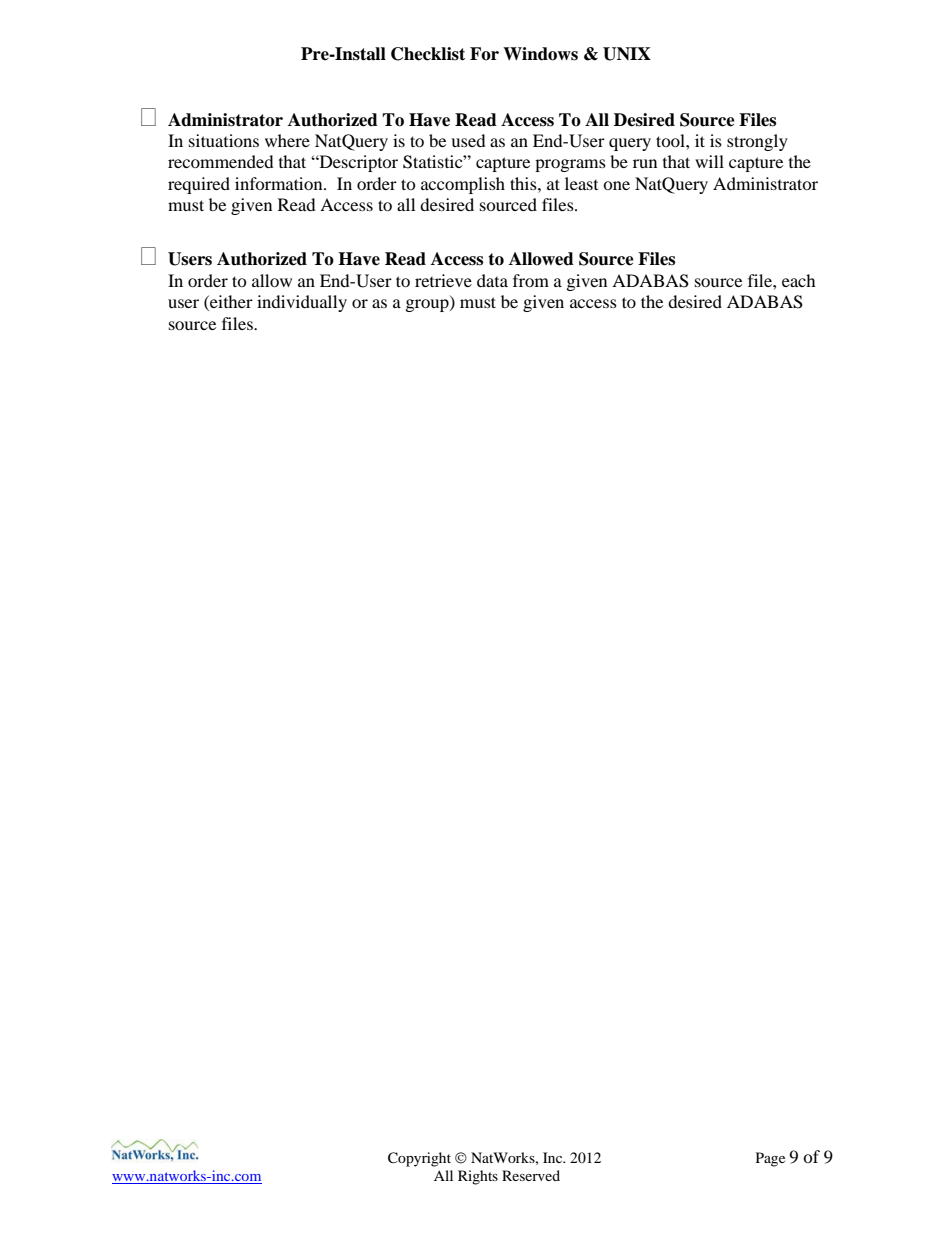 The width and height of the screenshot is (952, 1233). Describe the element at coordinates (799, 280) in the screenshot. I see `each` at that location.
